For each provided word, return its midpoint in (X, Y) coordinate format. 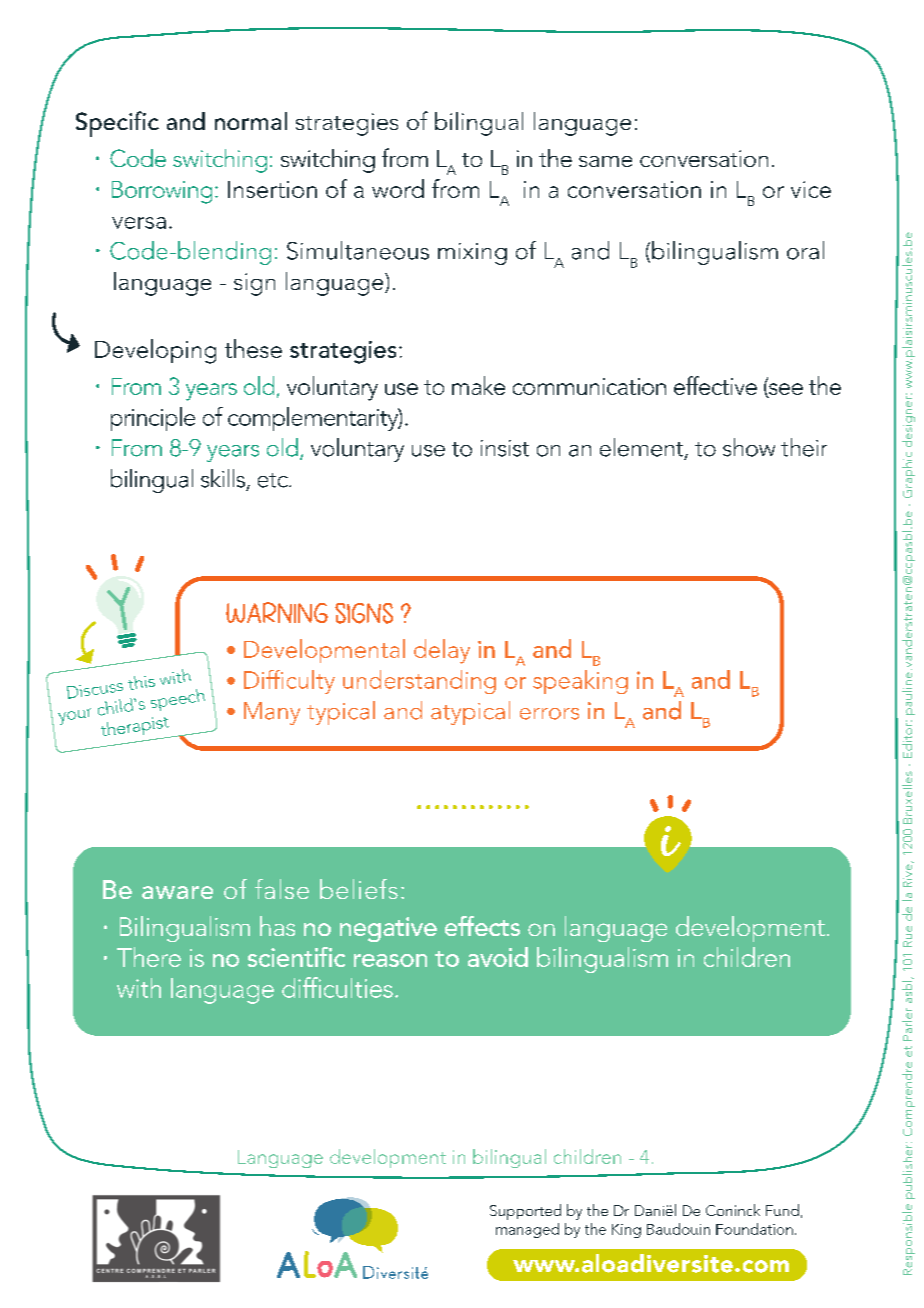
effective (715, 385)
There (149, 957)
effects (482, 926)
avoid (498, 957)
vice (811, 189)
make (478, 385)
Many (272, 713)
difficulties (337, 987)
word (398, 188)
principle (153, 419)
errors (549, 714)
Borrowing (162, 192)
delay (442, 651)
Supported (525, 1212)
